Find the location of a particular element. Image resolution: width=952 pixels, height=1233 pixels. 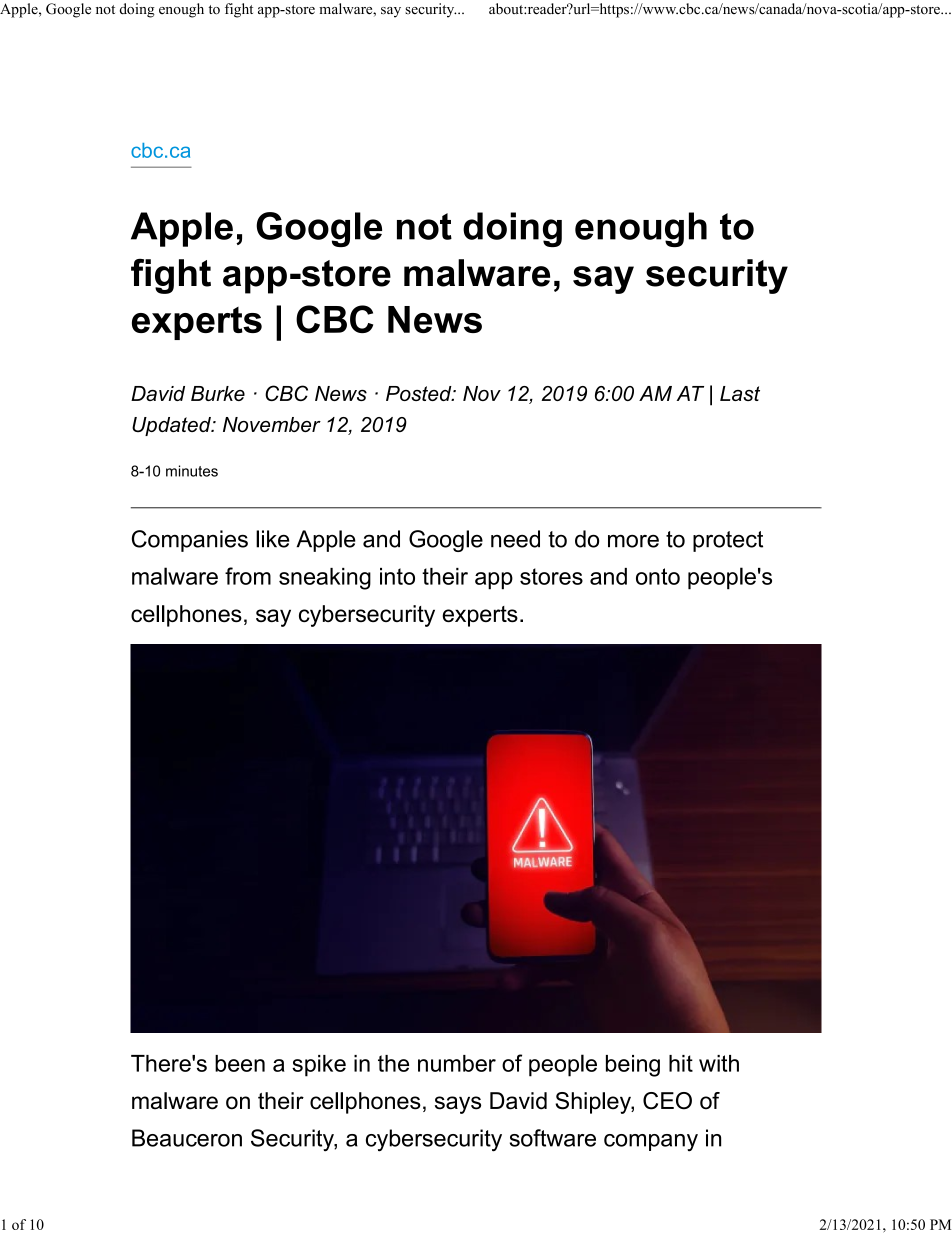

been is located at coordinates (240, 1063).
